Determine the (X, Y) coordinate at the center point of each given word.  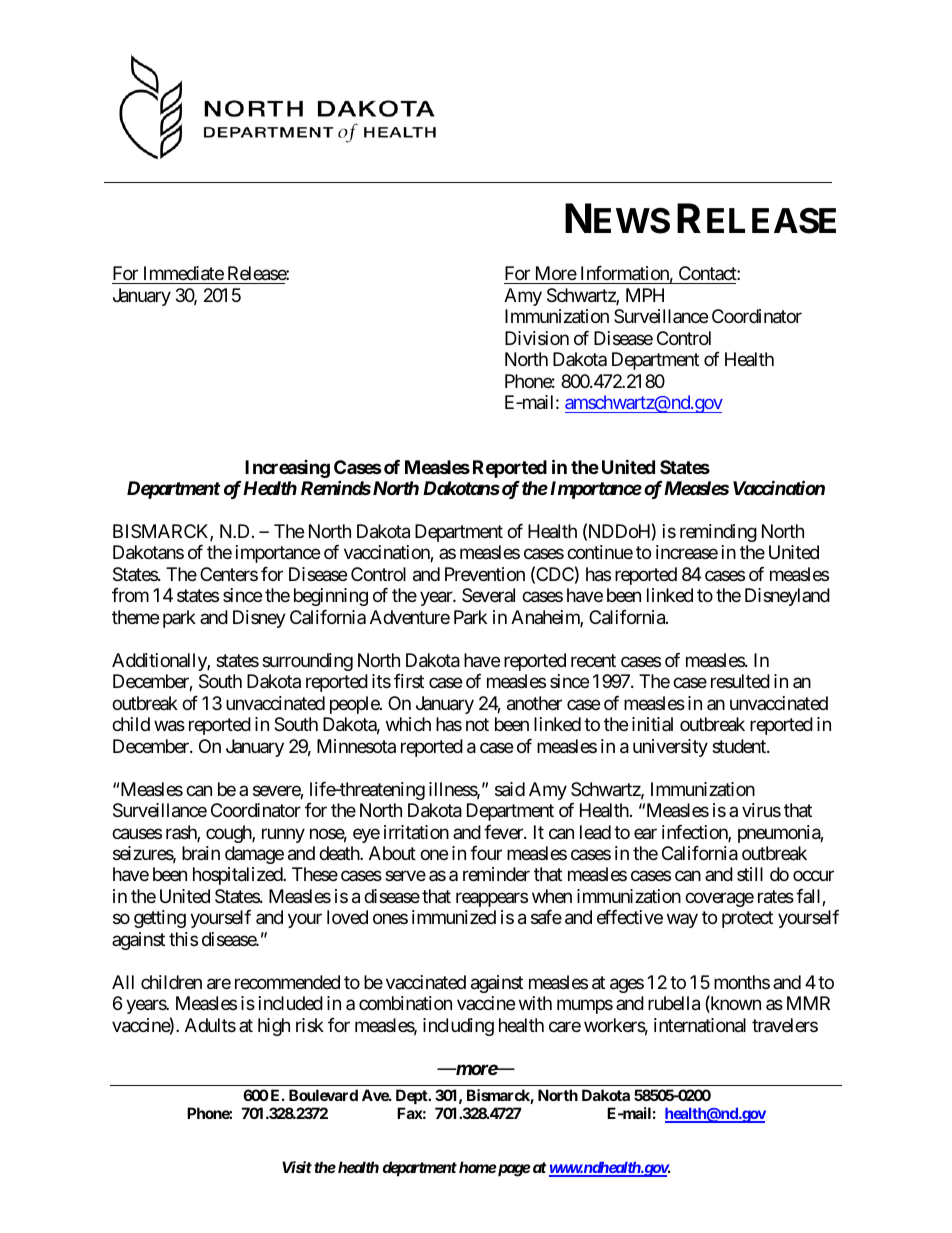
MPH (645, 295)
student (740, 746)
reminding (718, 533)
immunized (454, 917)
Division (537, 338)
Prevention (485, 574)
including (458, 1027)
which (408, 724)
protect (747, 920)
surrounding (307, 662)
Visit (297, 1167)
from (130, 595)
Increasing (287, 469)
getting (160, 919)
